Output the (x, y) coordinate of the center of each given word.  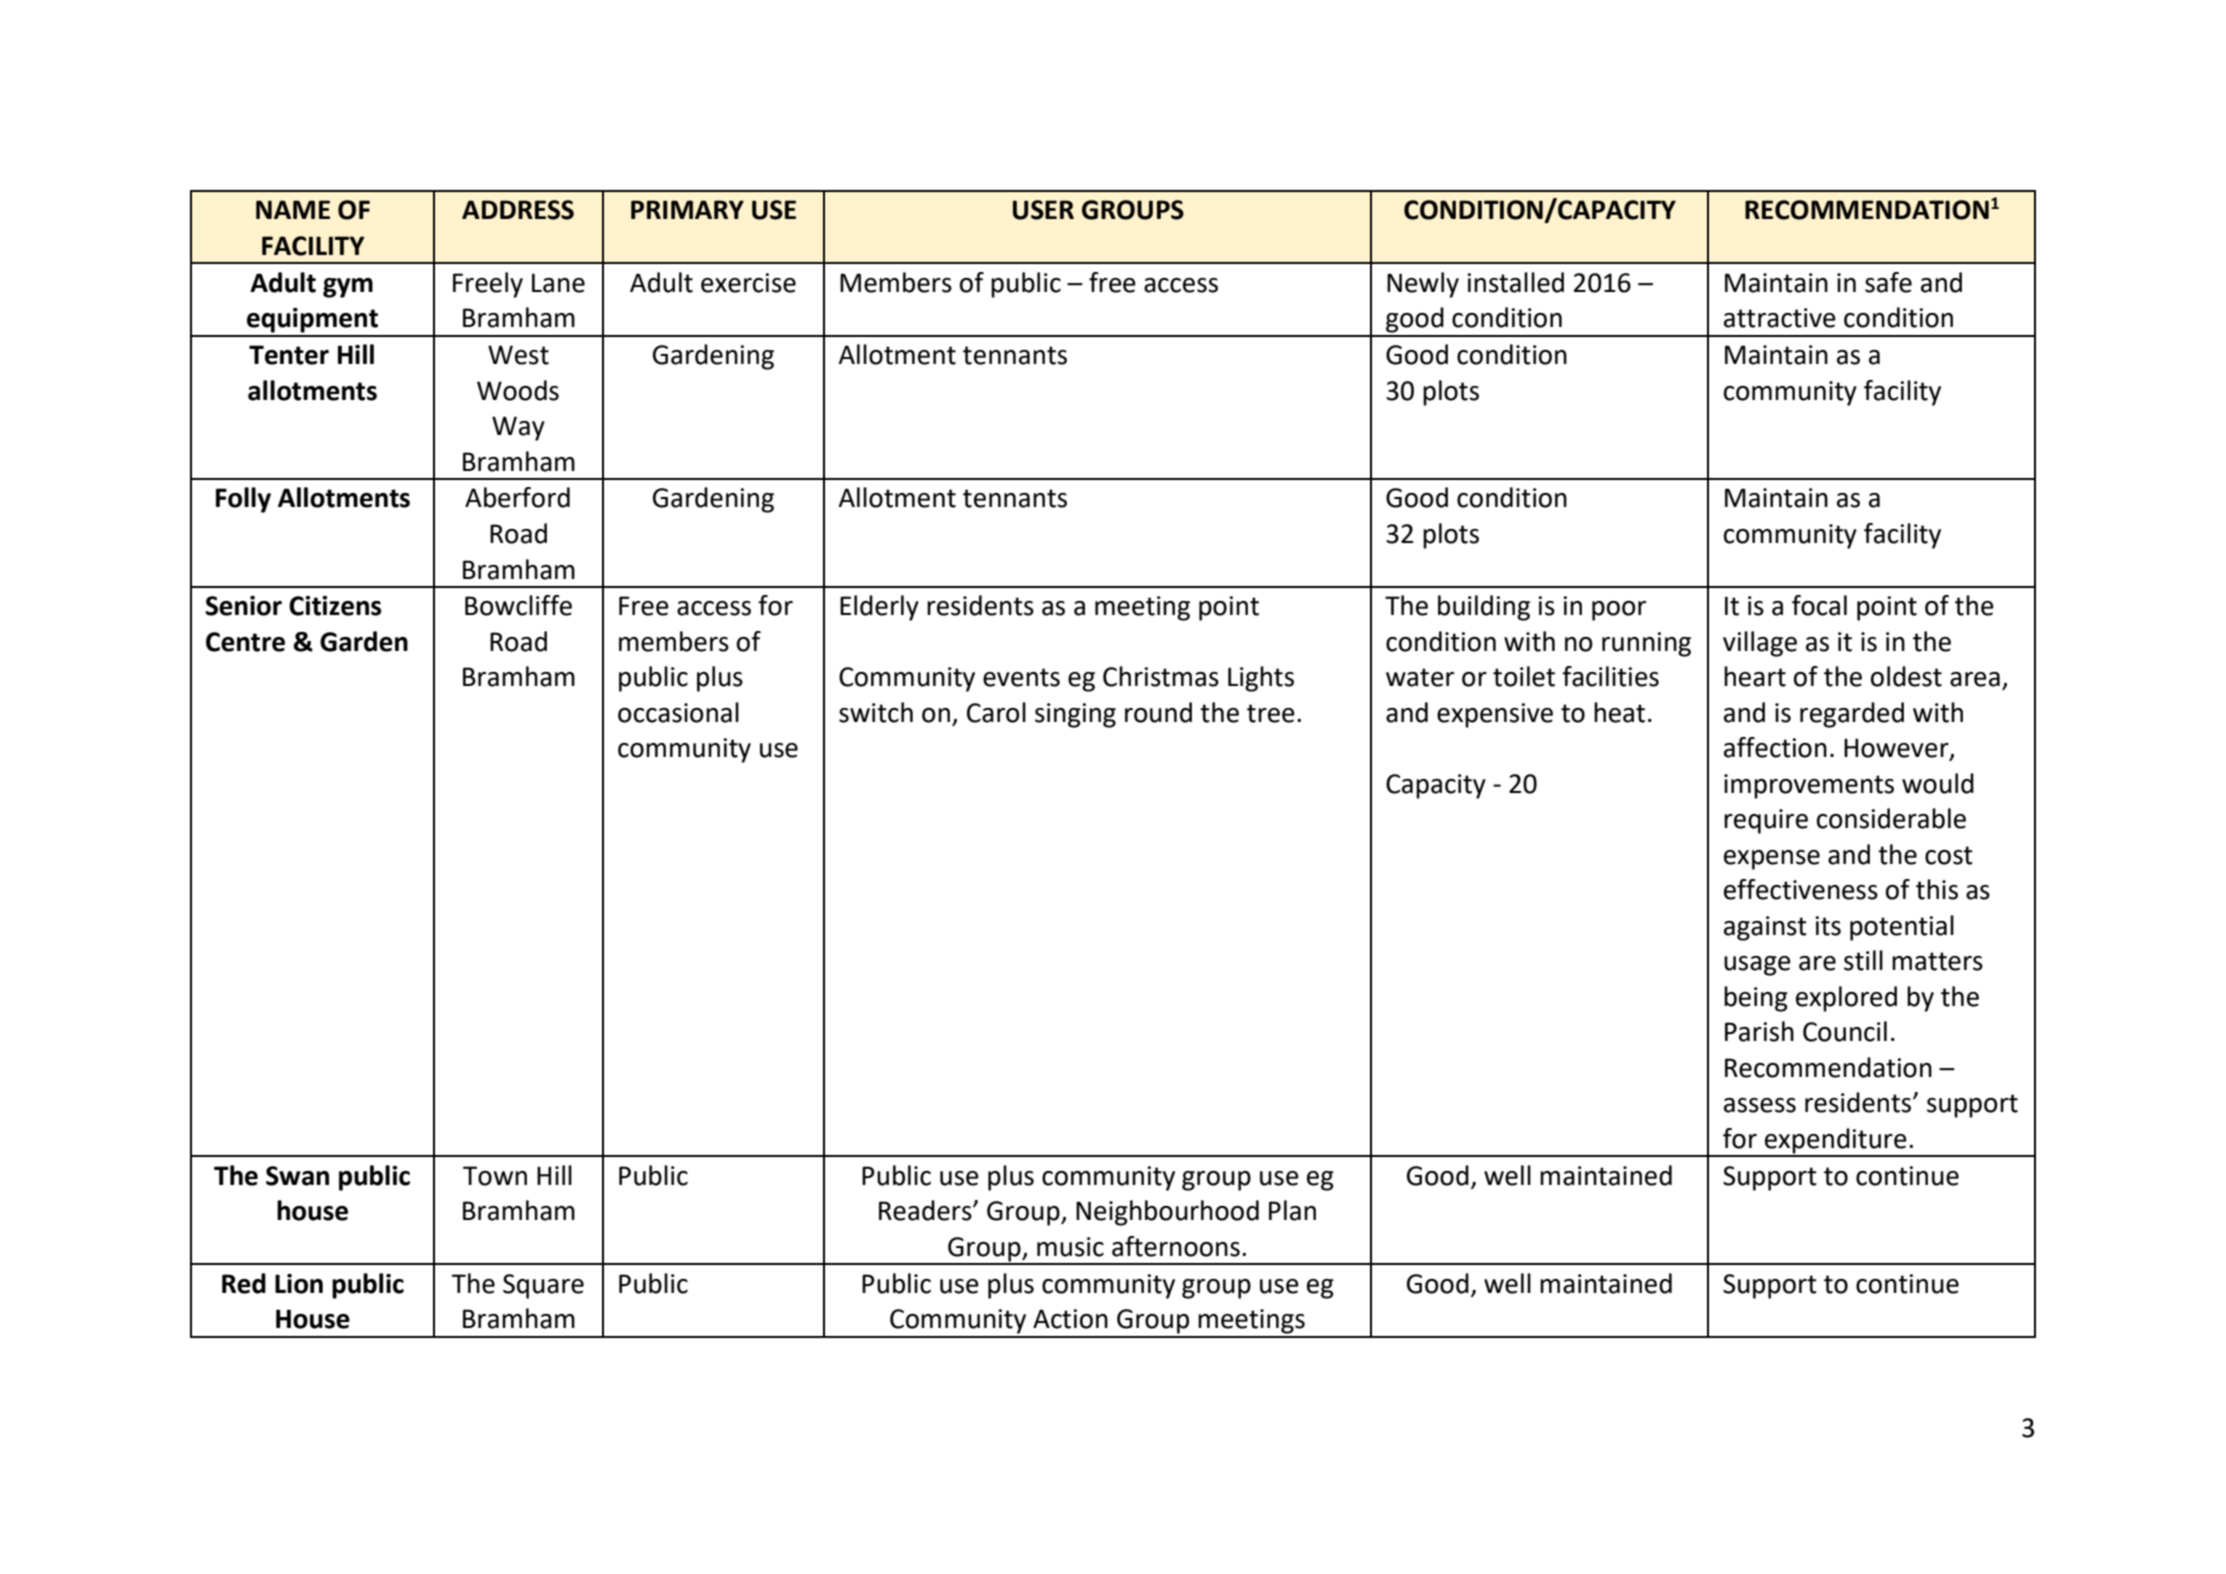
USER (1043, 210)
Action (1070, 1319)
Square (543, 1286)
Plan (1292, 1210)
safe (1888, 282)
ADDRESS (518, 210)
